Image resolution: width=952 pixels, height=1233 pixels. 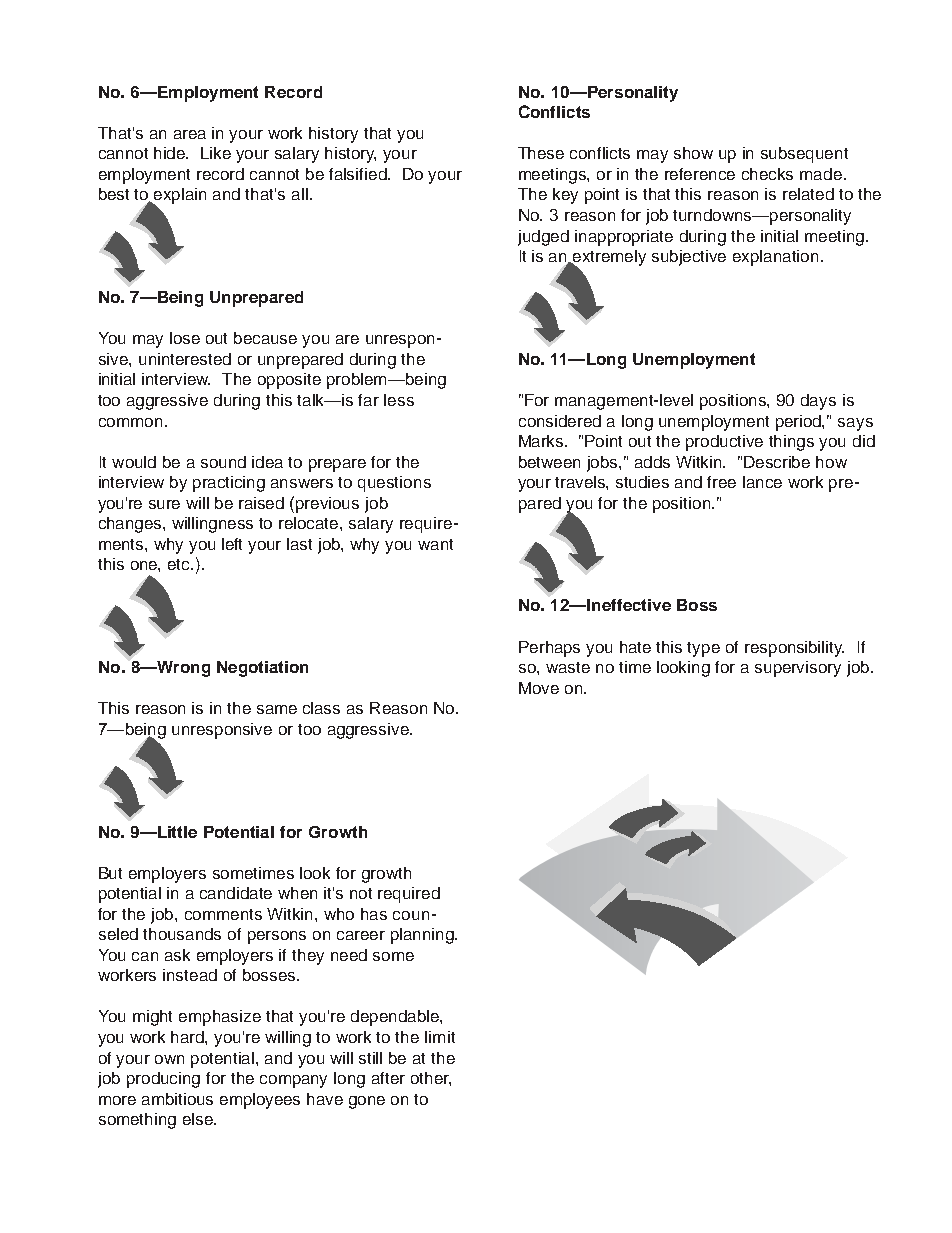 What do you see at coordinates (262, 669) in the screenshot?
I see `Negotiation` at bounding box center [262, 669].
